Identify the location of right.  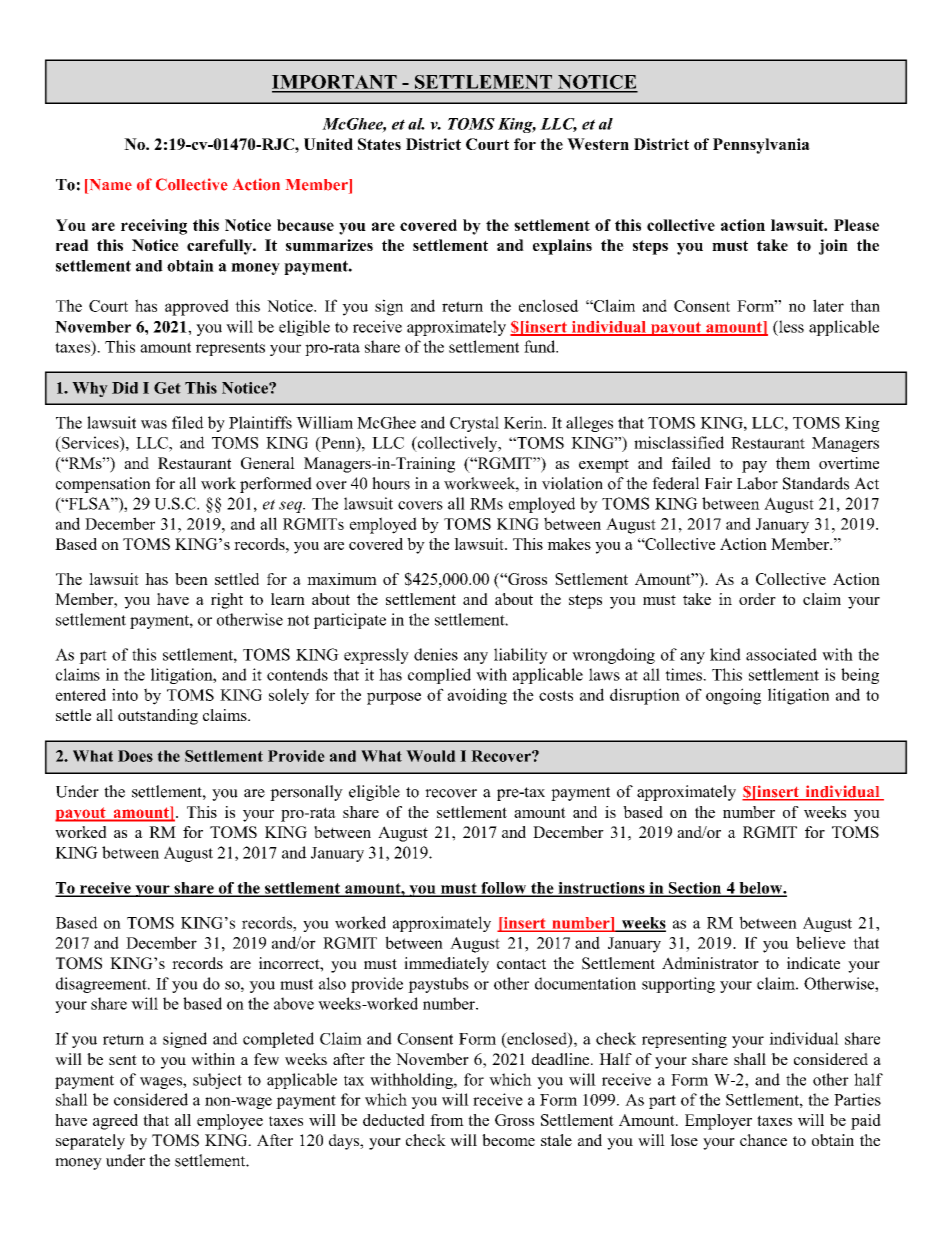
(227, 601).
